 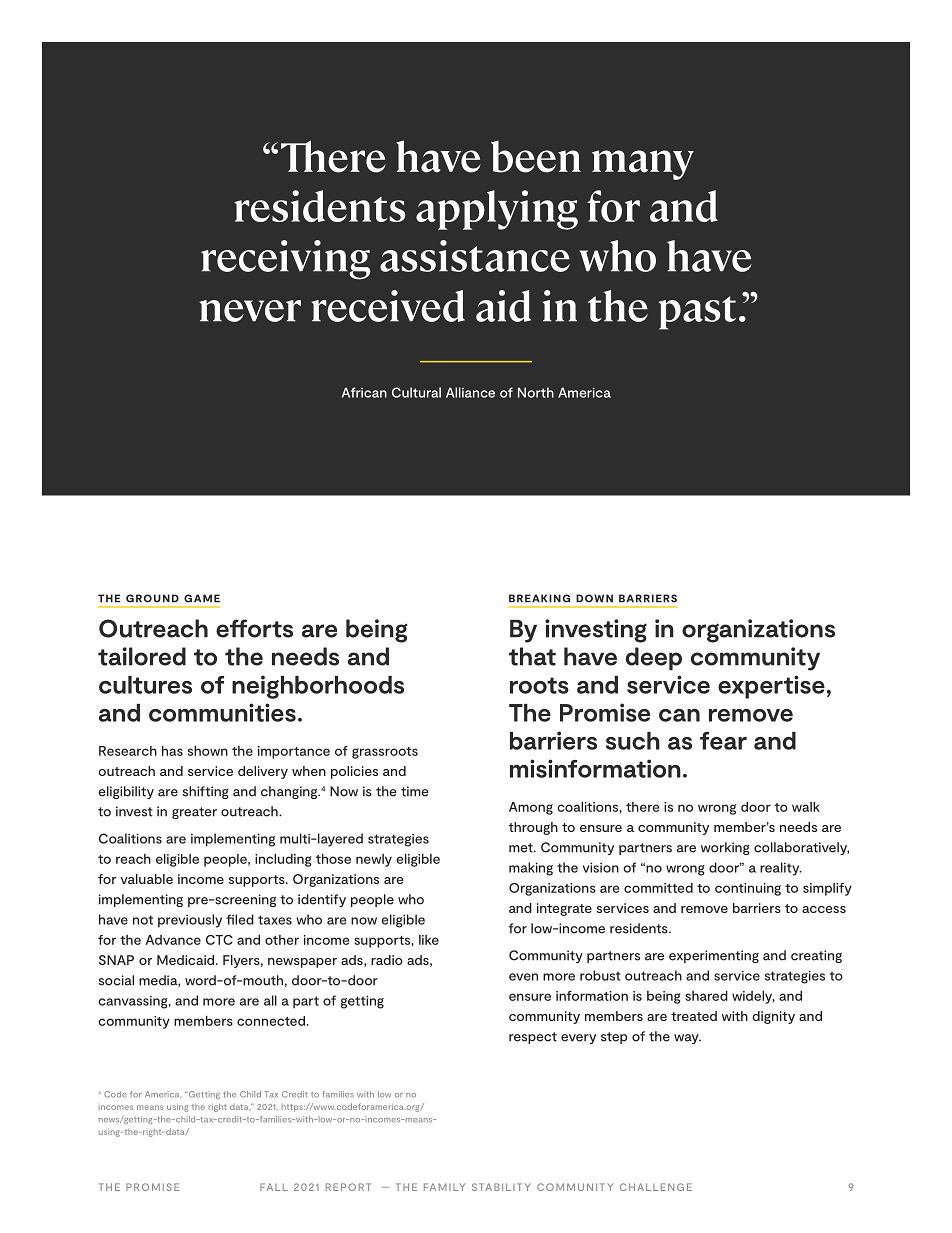 I want to click on working, so click(x=725, y=848).
